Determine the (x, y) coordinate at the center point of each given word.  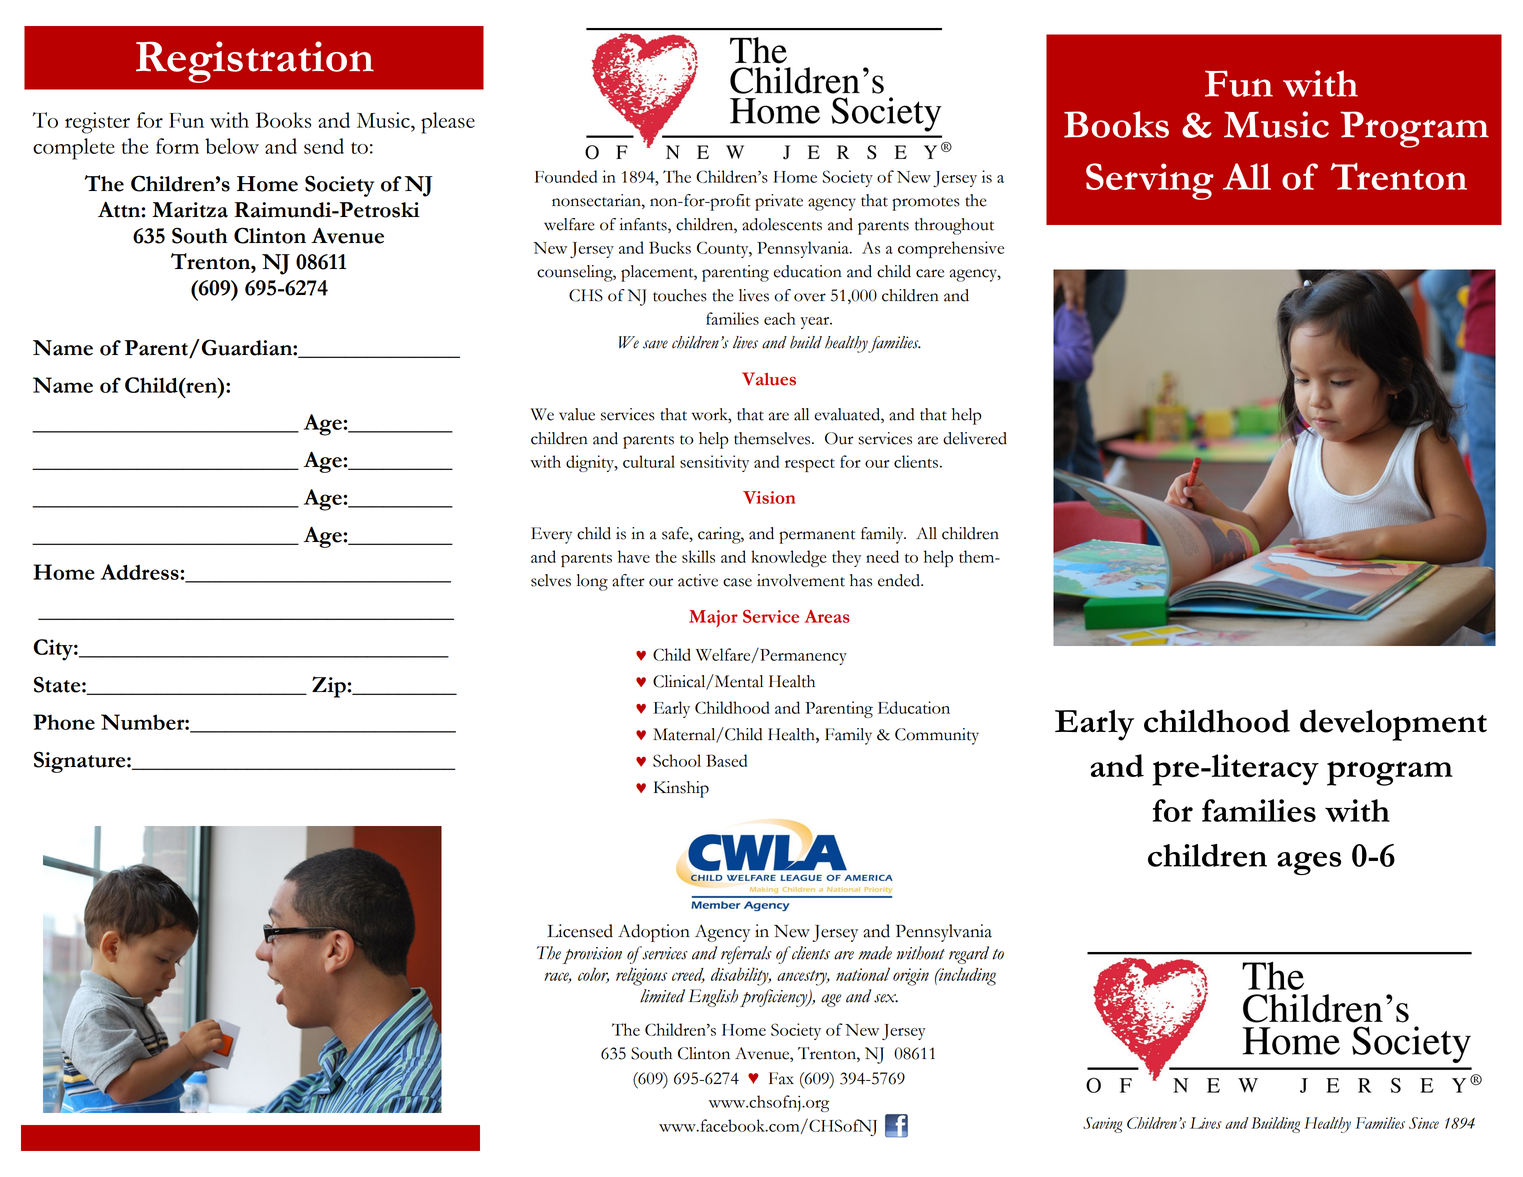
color (593, 975)
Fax (781, 1078)
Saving (1102, 1125)
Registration (255, 62)
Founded (566, 176)
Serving (1150, 181)
